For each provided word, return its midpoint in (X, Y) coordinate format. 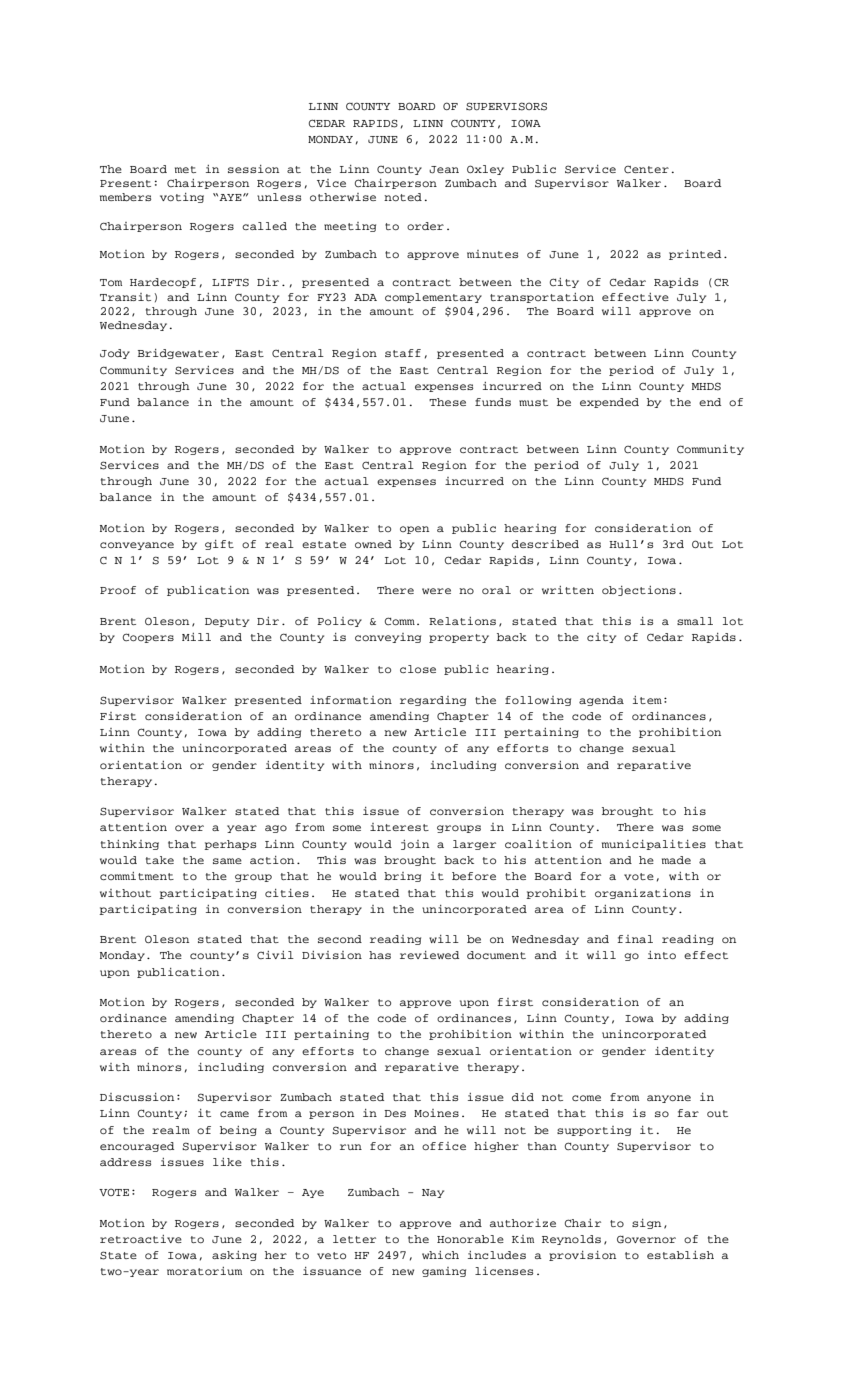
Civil (275, 955)
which (440, 1255)
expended (609, 403)
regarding (433, 701)
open (414, 530)
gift (219, 545)
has (380, 955)
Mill (196, 637)
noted (403, 197)
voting (182, 198)
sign (646, 1224)
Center (646, 169)
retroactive (141, 1239)
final (635, 939)
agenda (601, 701)
